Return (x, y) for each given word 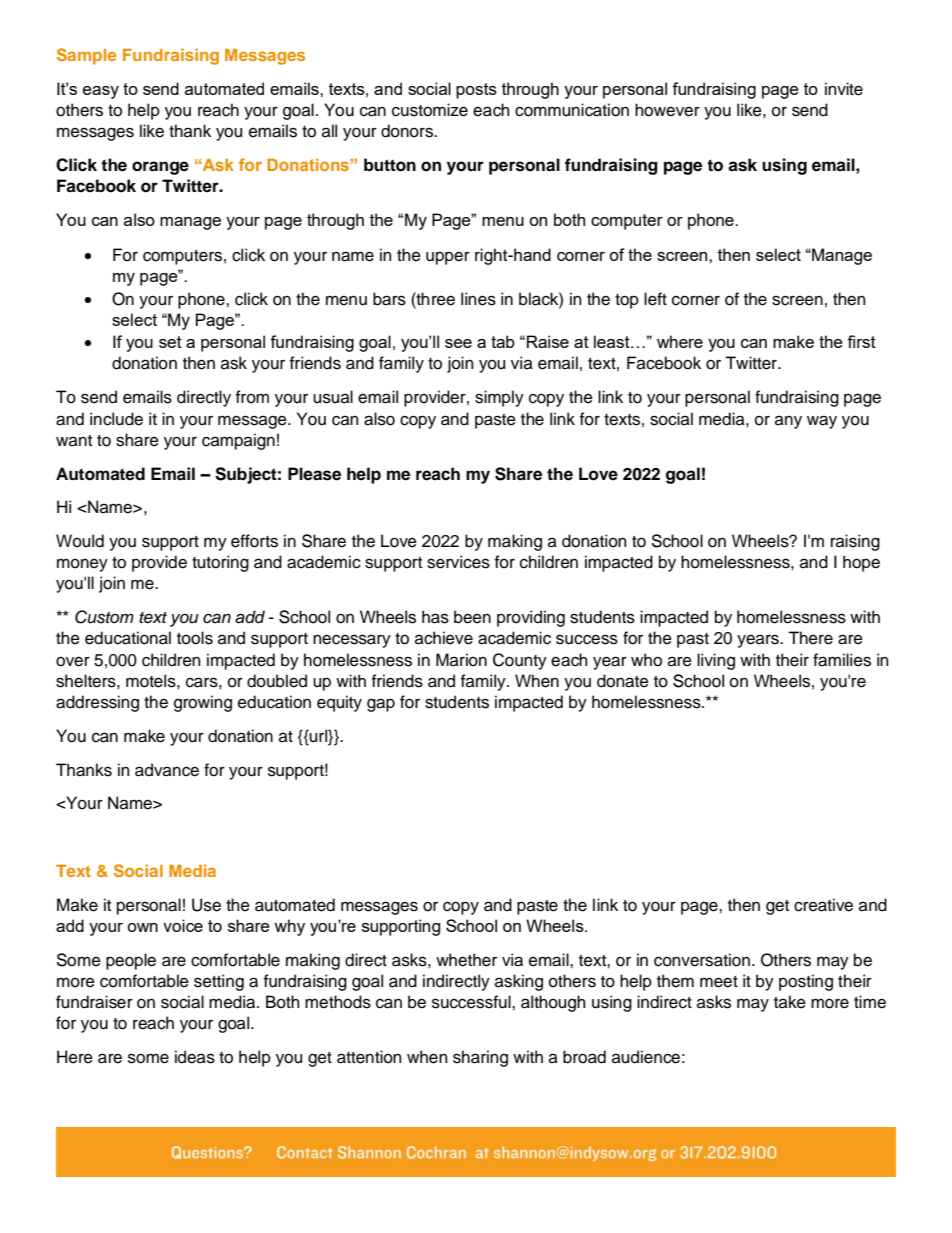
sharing (480, 1058)
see (458, 343)
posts (476, 91)
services (458, 562)
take (790, 1002)
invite (844, 89)
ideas (195, 1057)
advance (167, 770)
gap (381, 705)
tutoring (220, 563)
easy (101, 92)
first (861, 341)
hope (861, 563)
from (252, 397)
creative (823, 905)
